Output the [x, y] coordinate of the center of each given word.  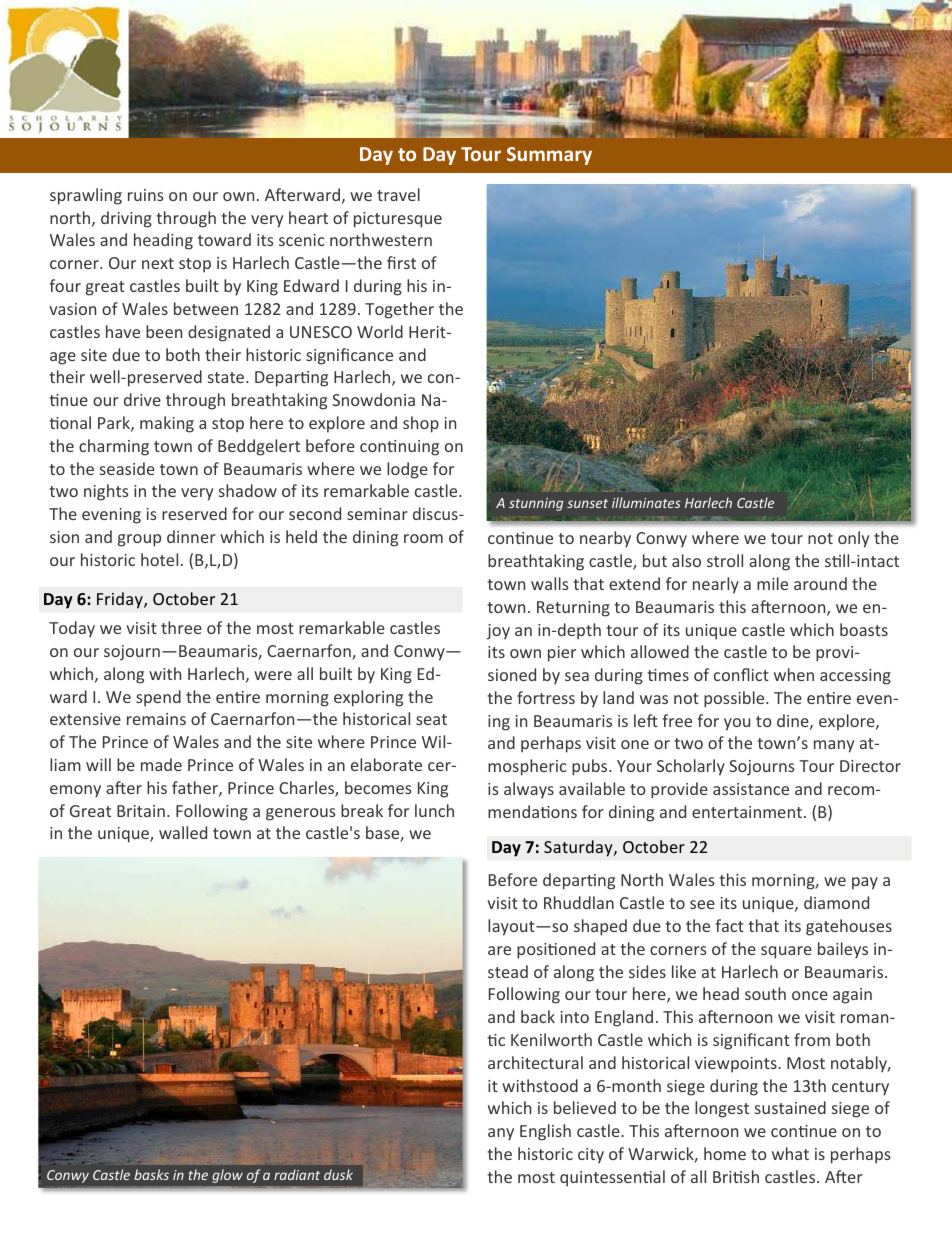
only [853, 539]
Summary [549, 156]
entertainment [747, 812]
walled [183, 832]
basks [151, 1174]
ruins [146, 195]
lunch [434, 810]
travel [398, 194]
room [423, 538]
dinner [191, 536]
